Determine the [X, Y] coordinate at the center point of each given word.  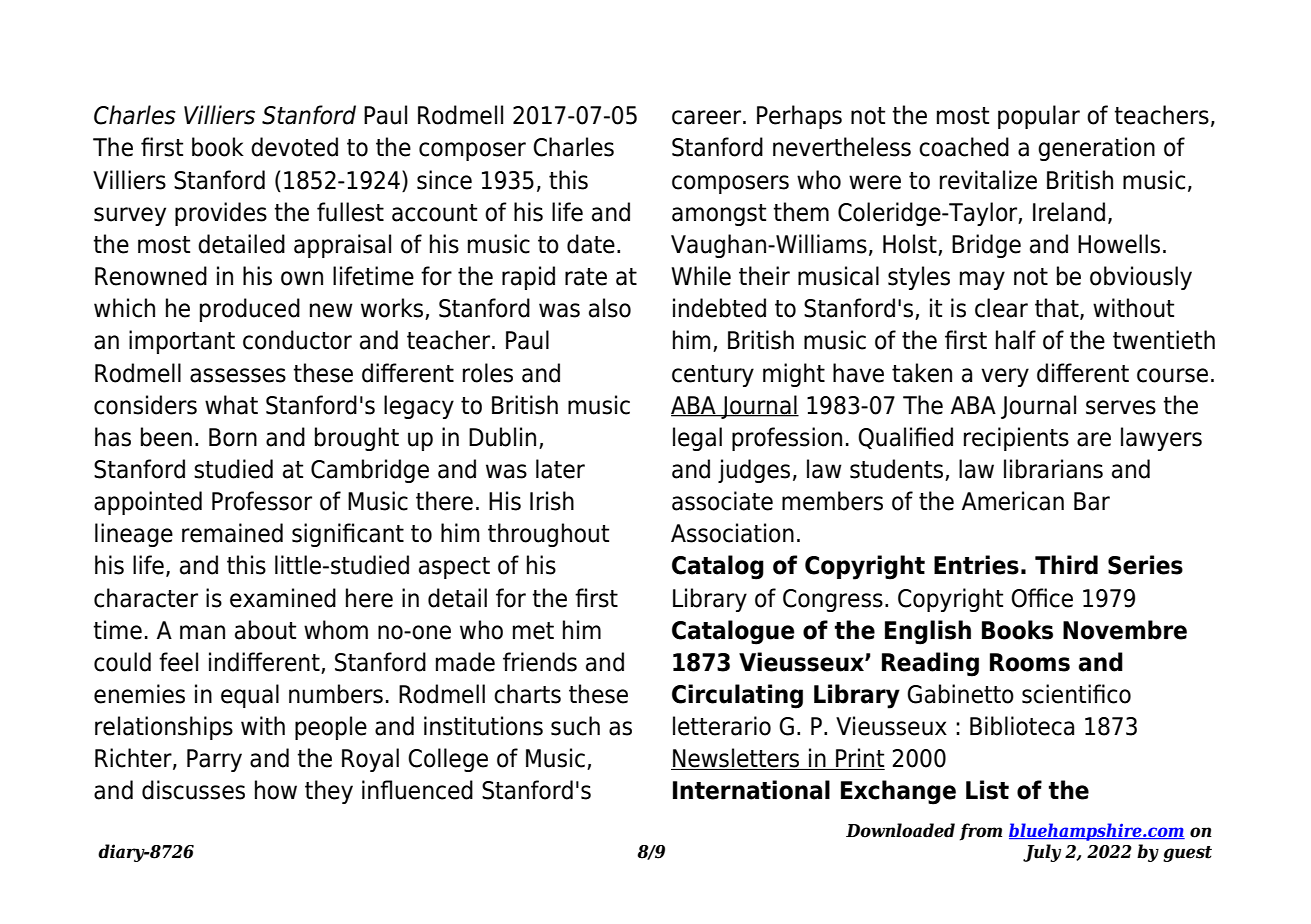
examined [283, 598]
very [1005, 377]
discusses [193, 790]
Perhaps [799, 117]
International [751, 790]
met [533, 631]
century [713, 376]
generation [1096, 149]
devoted [294, 147]
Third [1066, 565]
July [1042, 853]
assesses [238, 375]
